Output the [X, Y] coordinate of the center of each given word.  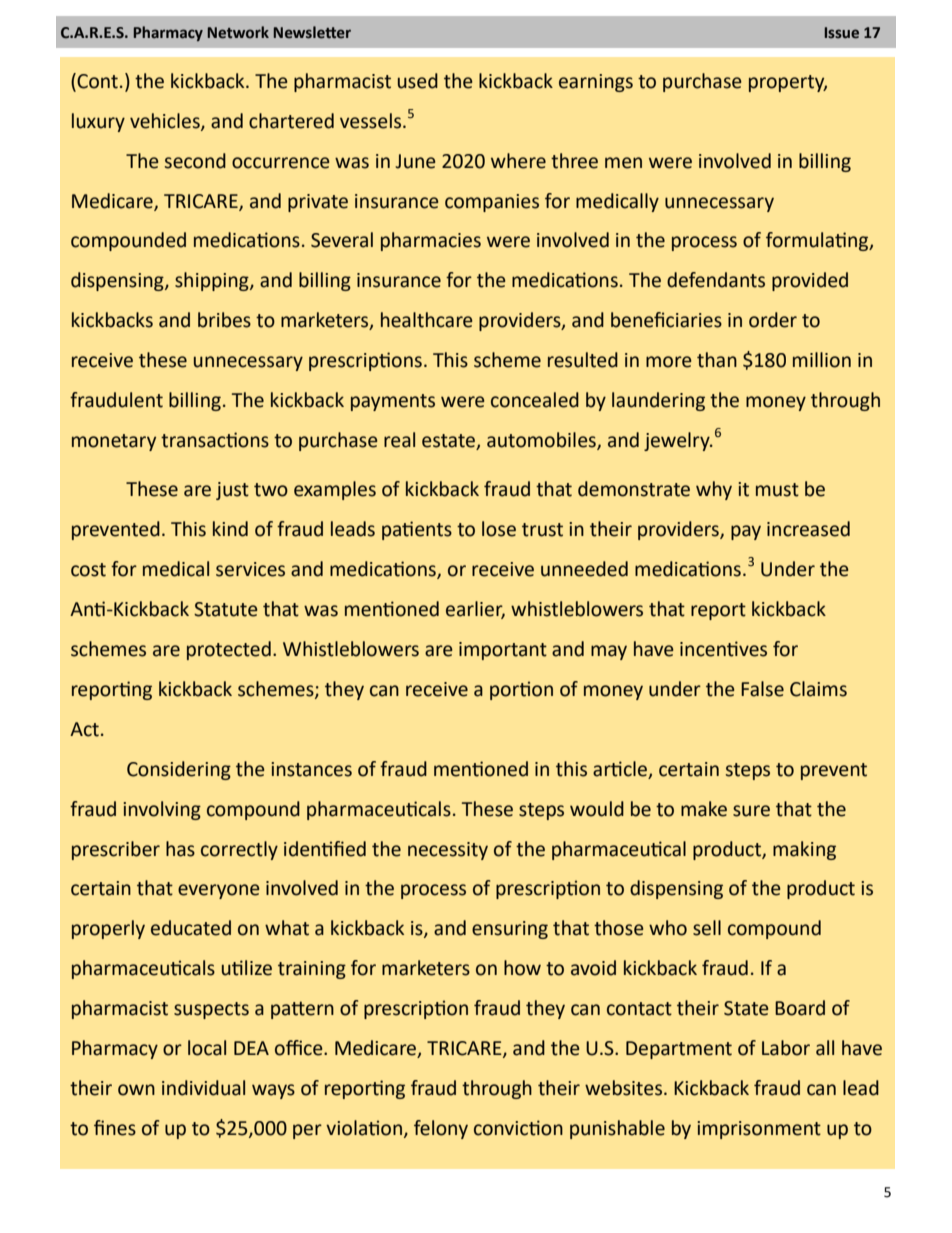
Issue [842, 33]
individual [203, 1088]
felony [441, 1129]
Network [238, 32]
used [418, 81]
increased [808, 529]
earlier [475, 610]
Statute [226, 609]
